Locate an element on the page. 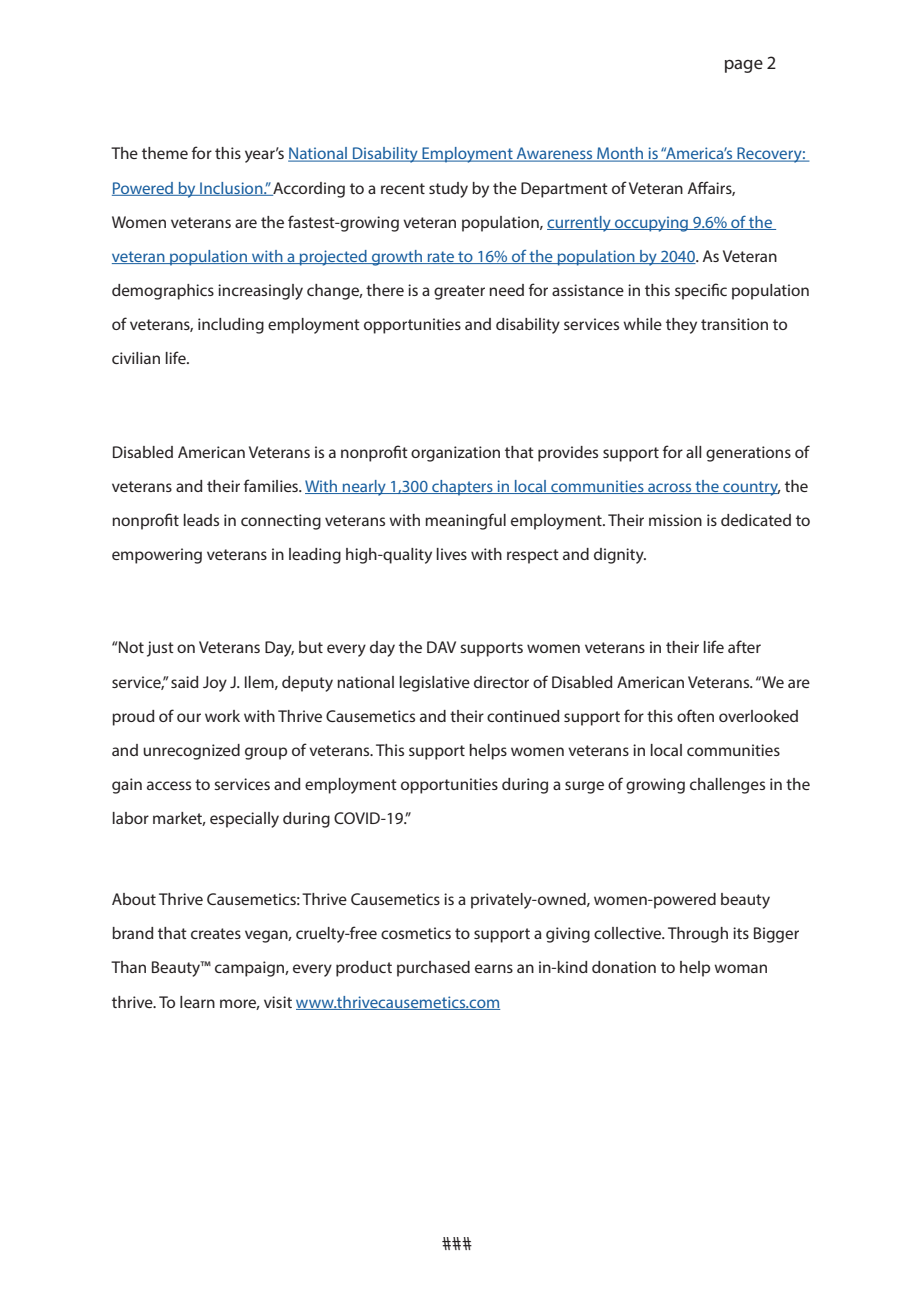 The height and width of the page is (1308, 924). learn is located at coordinates (197, 1002).
